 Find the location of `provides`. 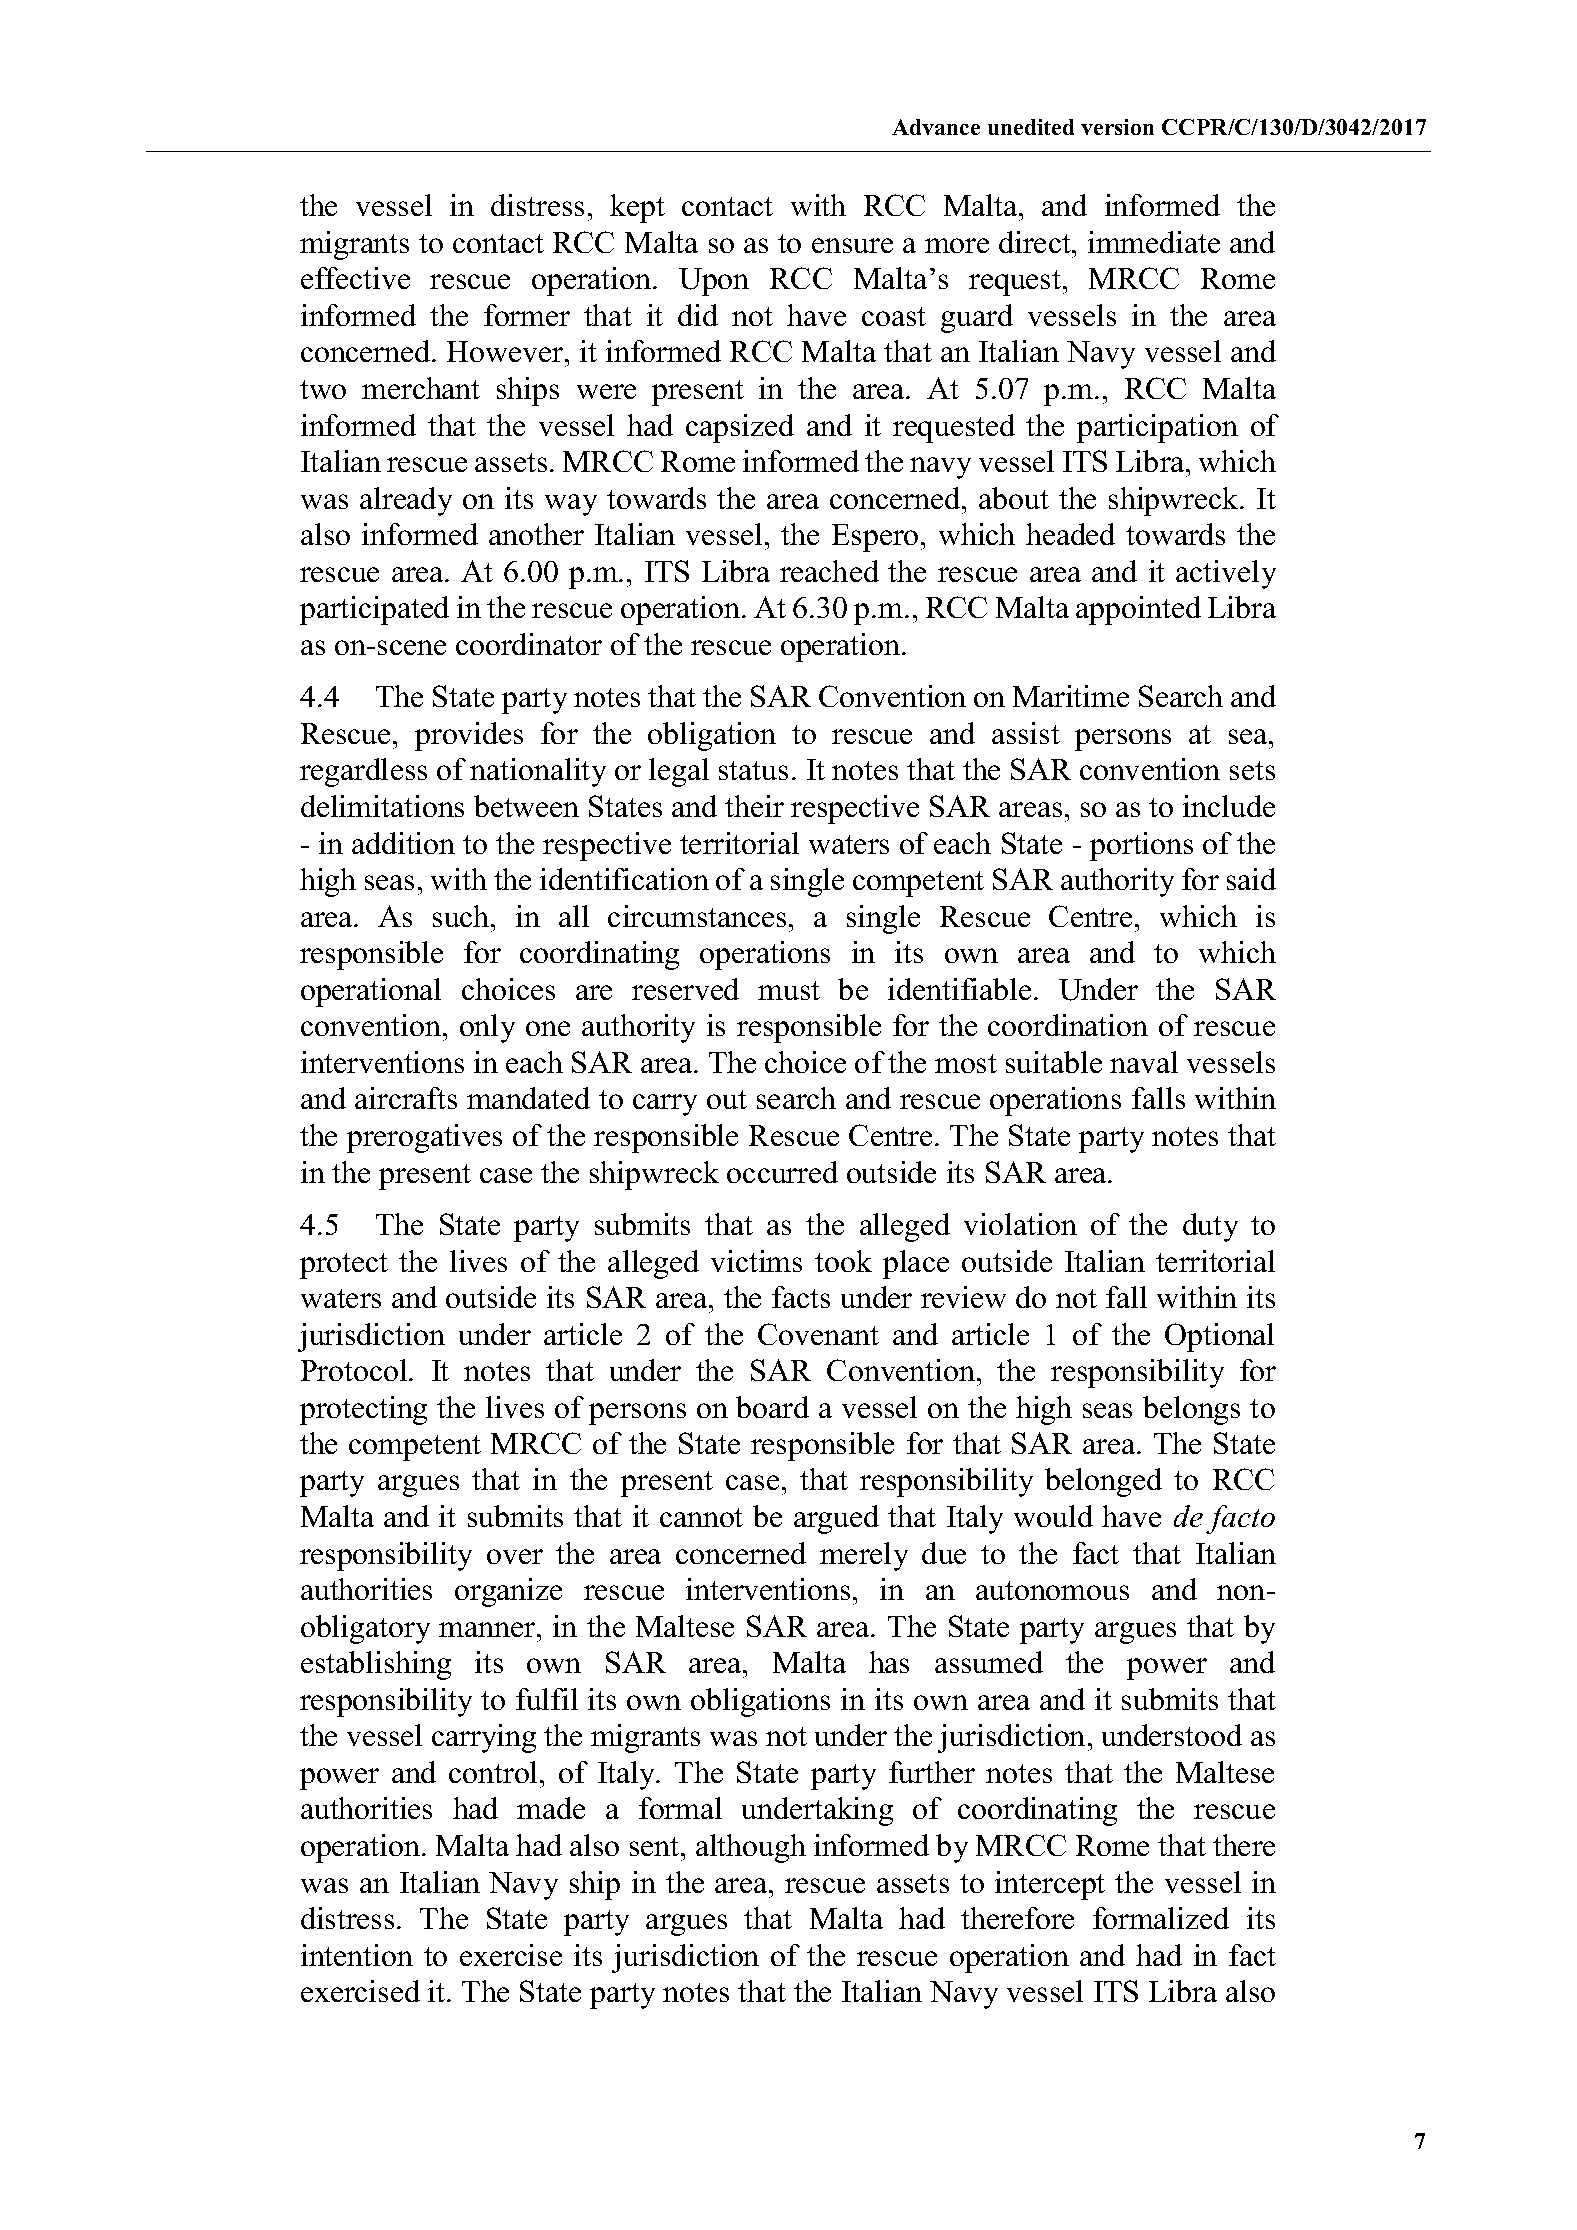

provides is located at coordinates (469, 736).
